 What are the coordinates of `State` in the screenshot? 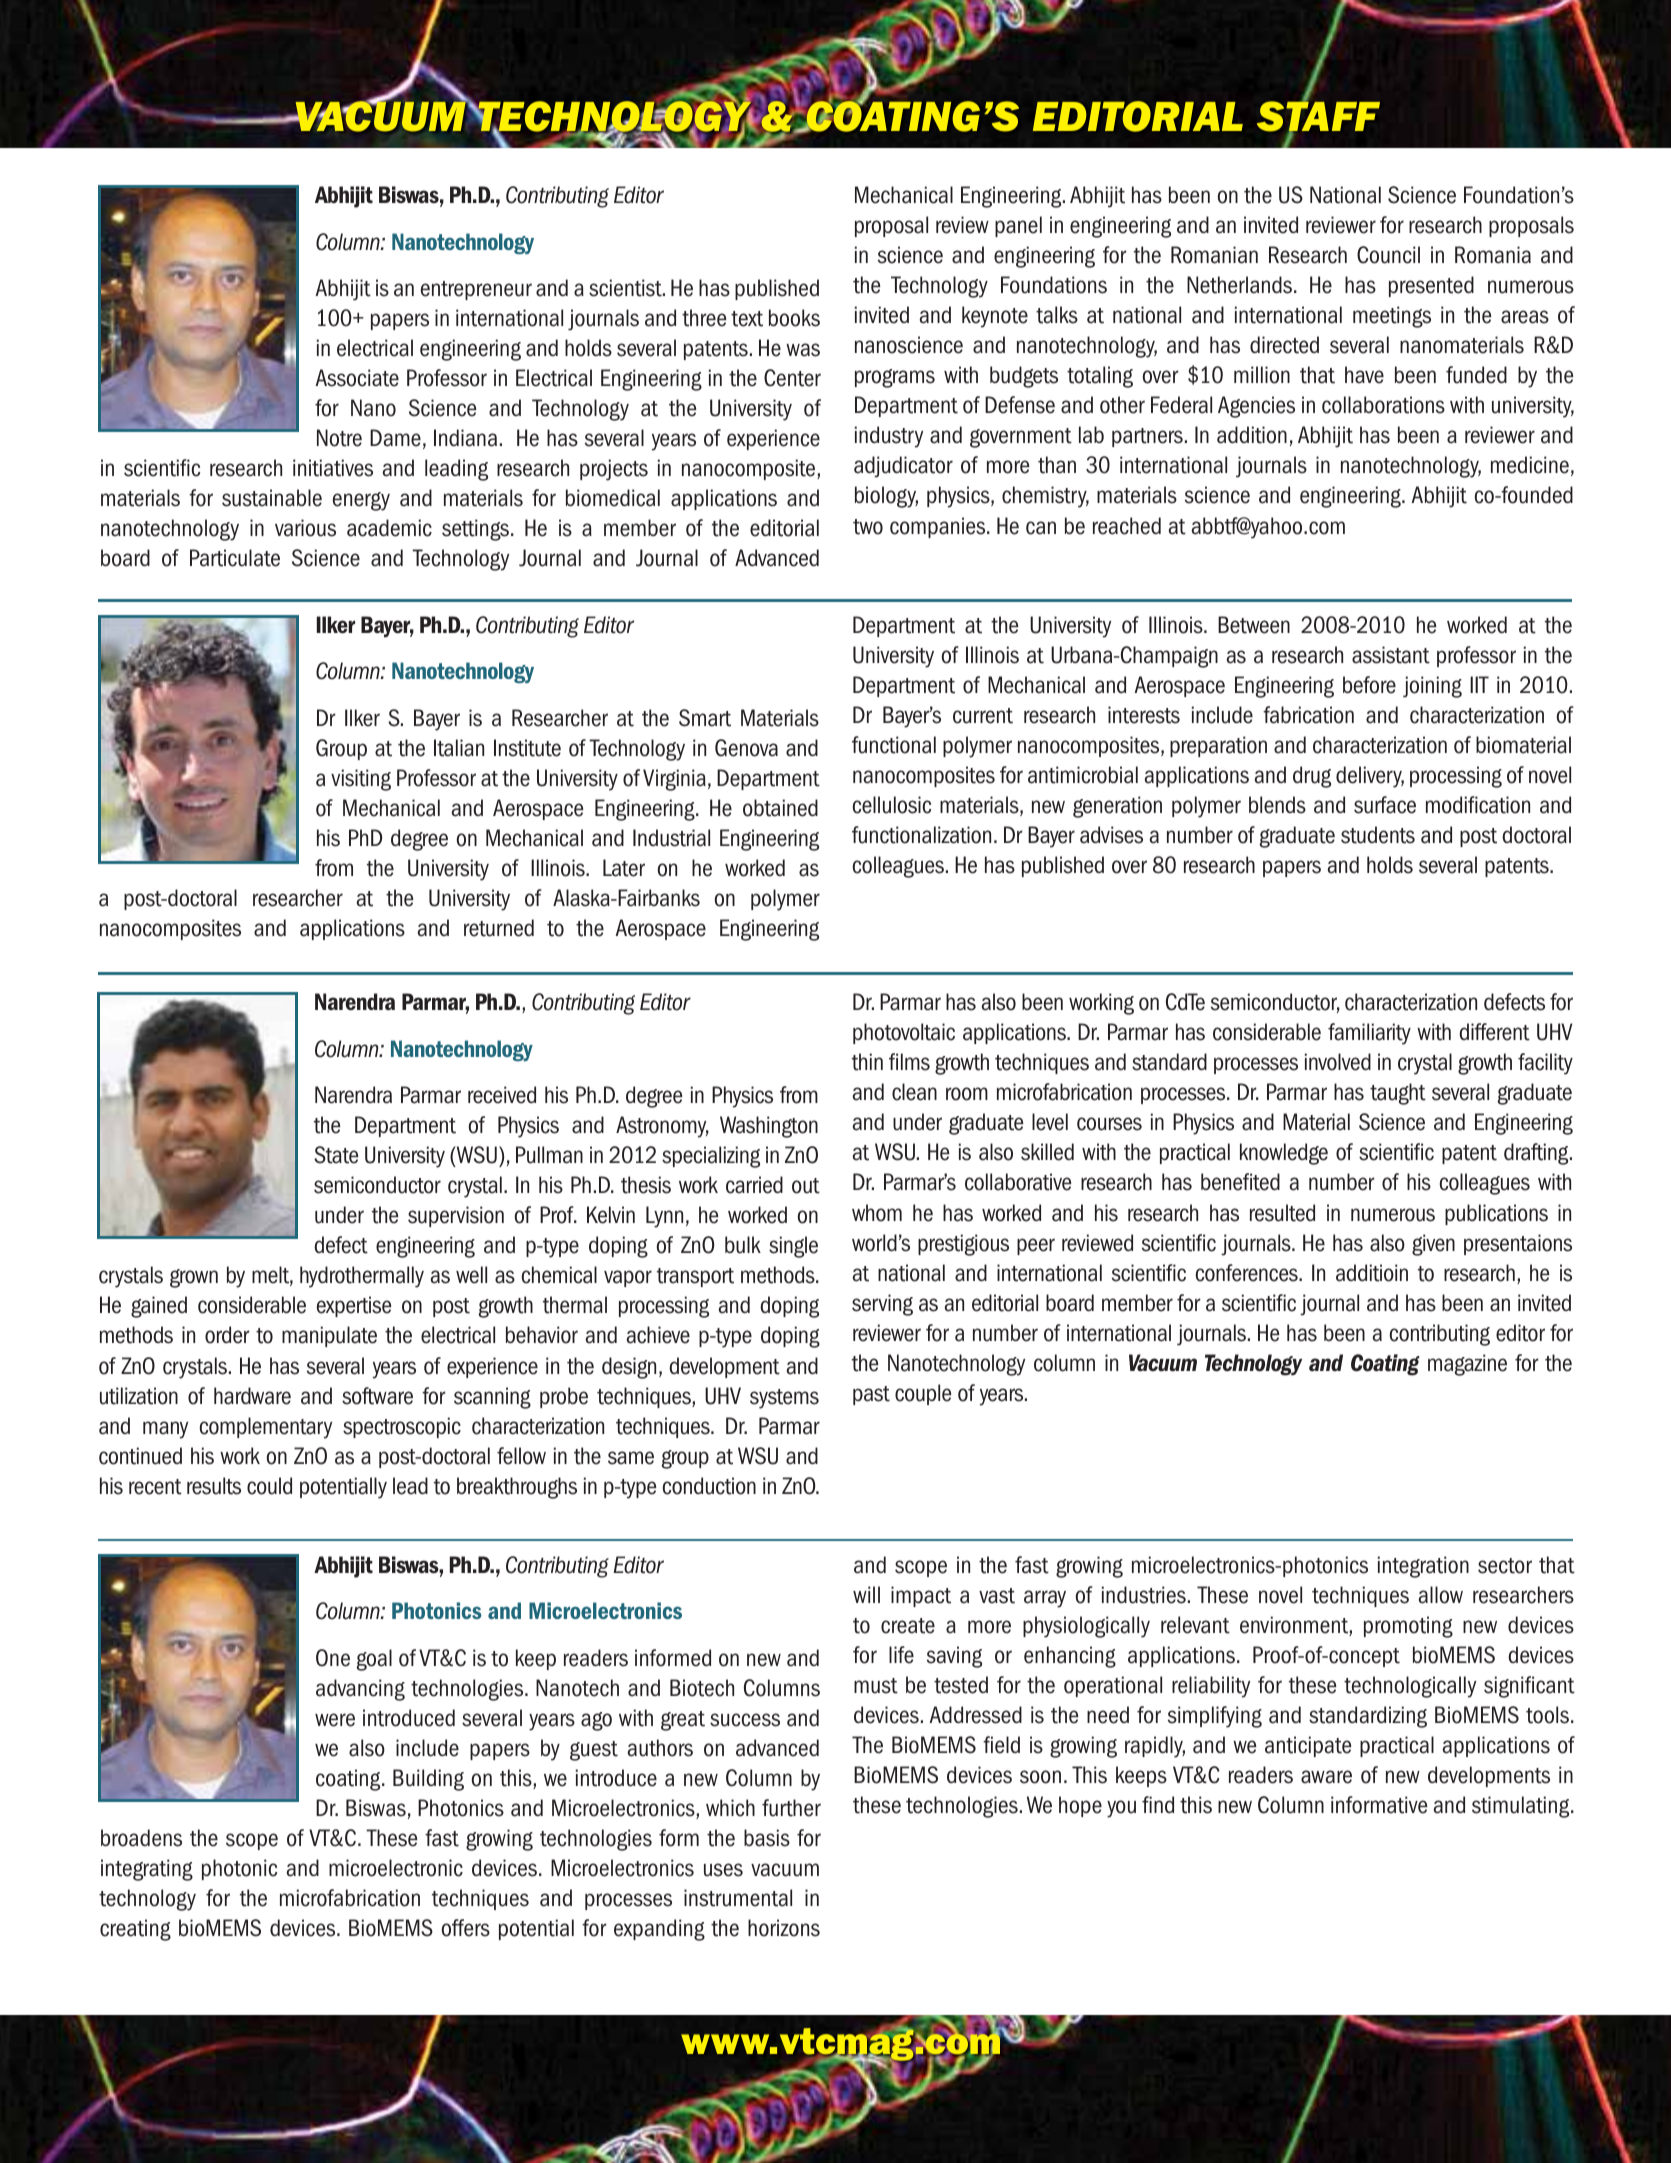 It's located at (336, 1155).
